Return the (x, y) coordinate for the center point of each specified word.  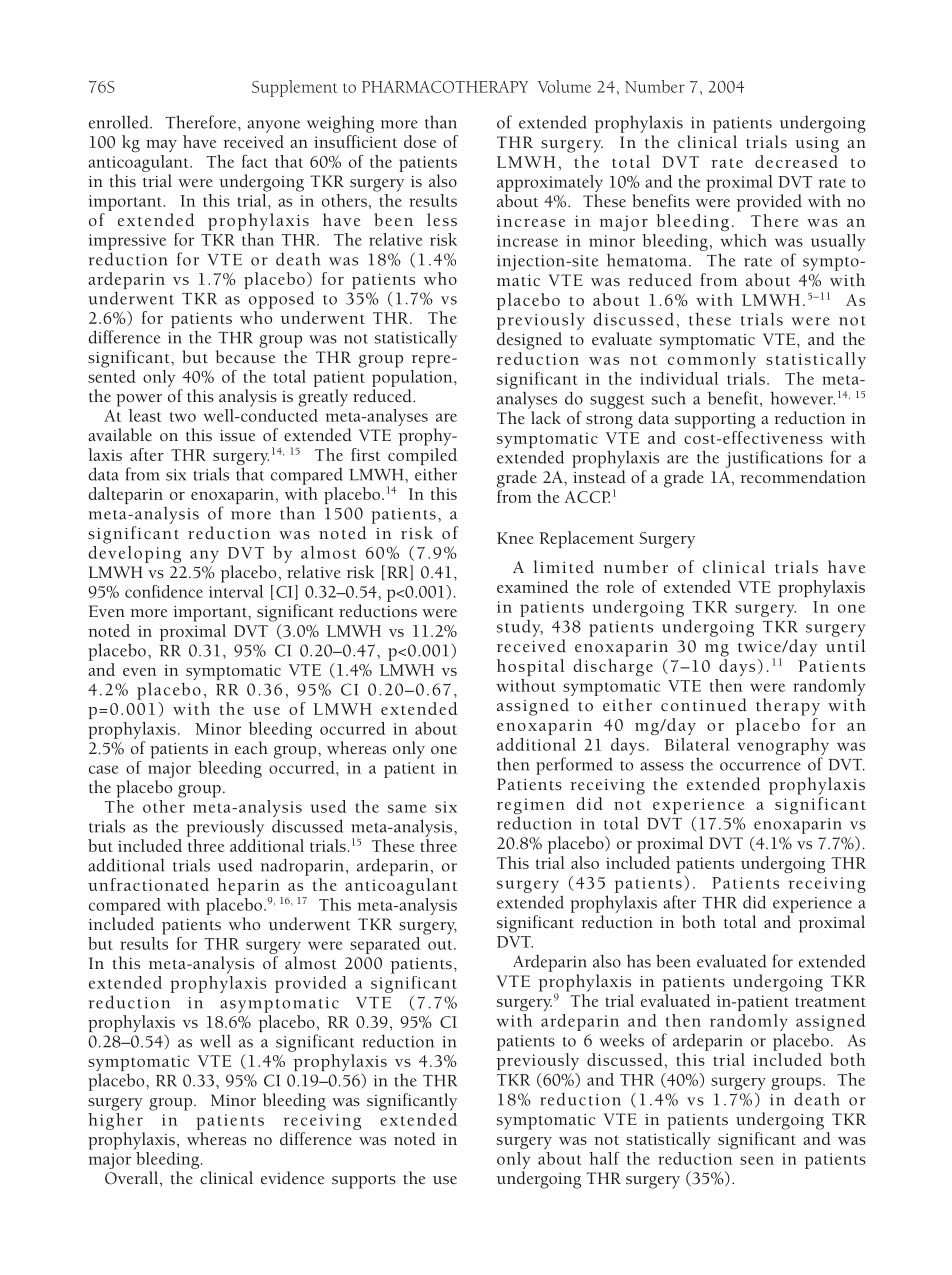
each (251, 748)
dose (420, 141)
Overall (133, 1179)
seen (757, 1160)
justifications (774, 459)
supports (364, 1182)
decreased (796, 161)
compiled (422, 458)
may (161, 146)
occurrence (760, 766)
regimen (531, 807)
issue (237, 436)
